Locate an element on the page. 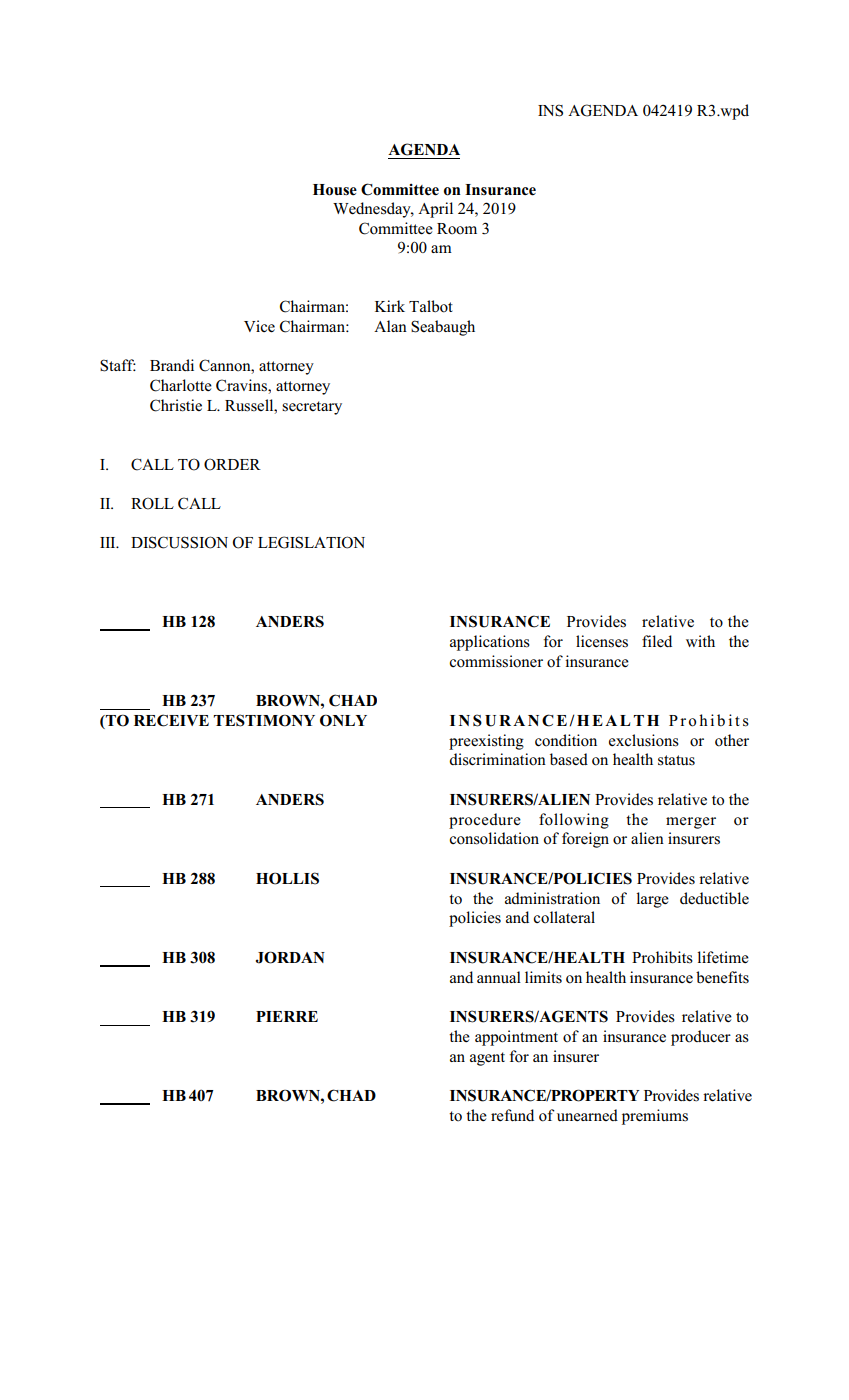 The height and width of the document is (1400, 849). RECEIVE is located at coordinates (171, 720).
